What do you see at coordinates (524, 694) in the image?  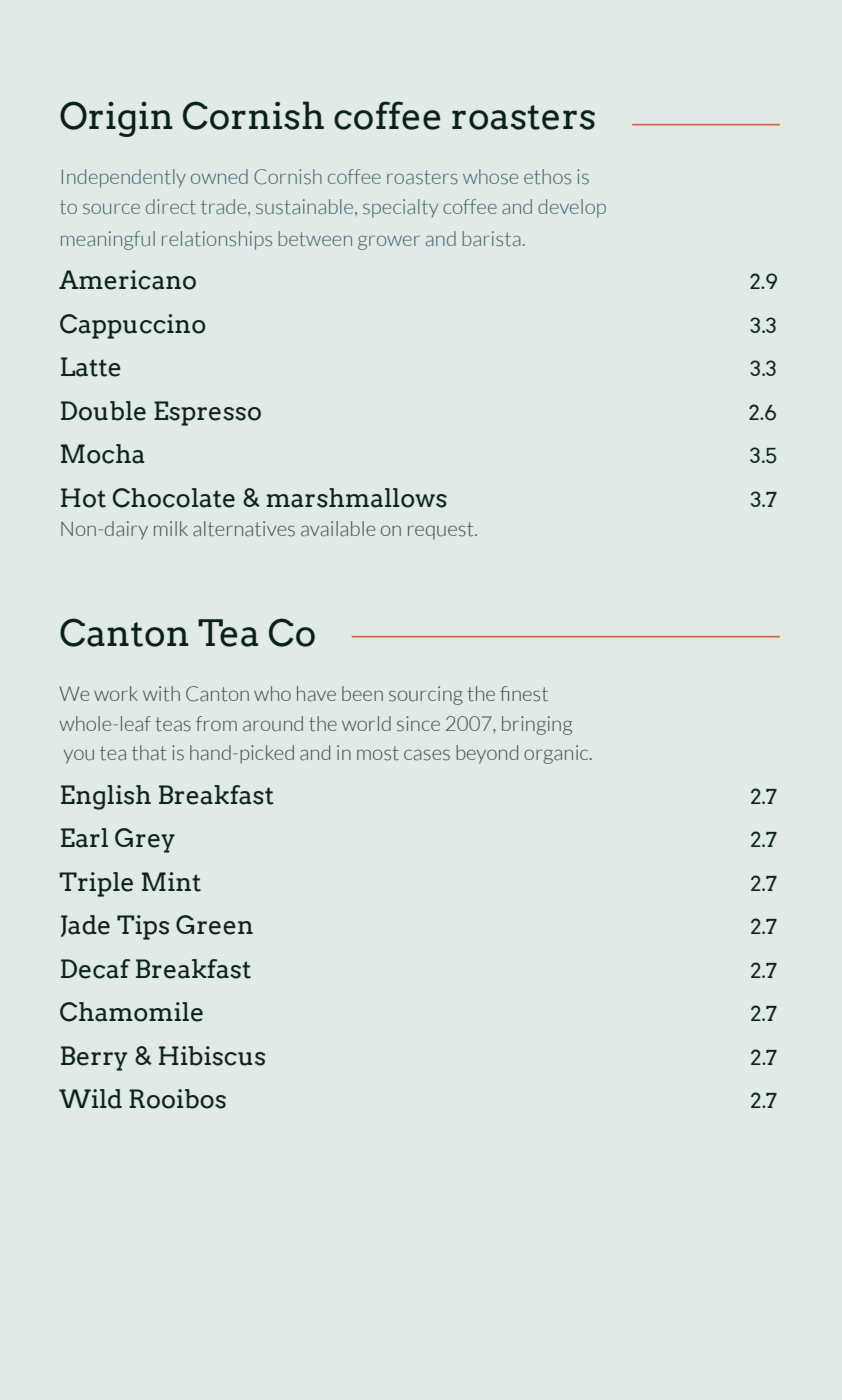 I see `finest` at bounding box center [524, 694].
